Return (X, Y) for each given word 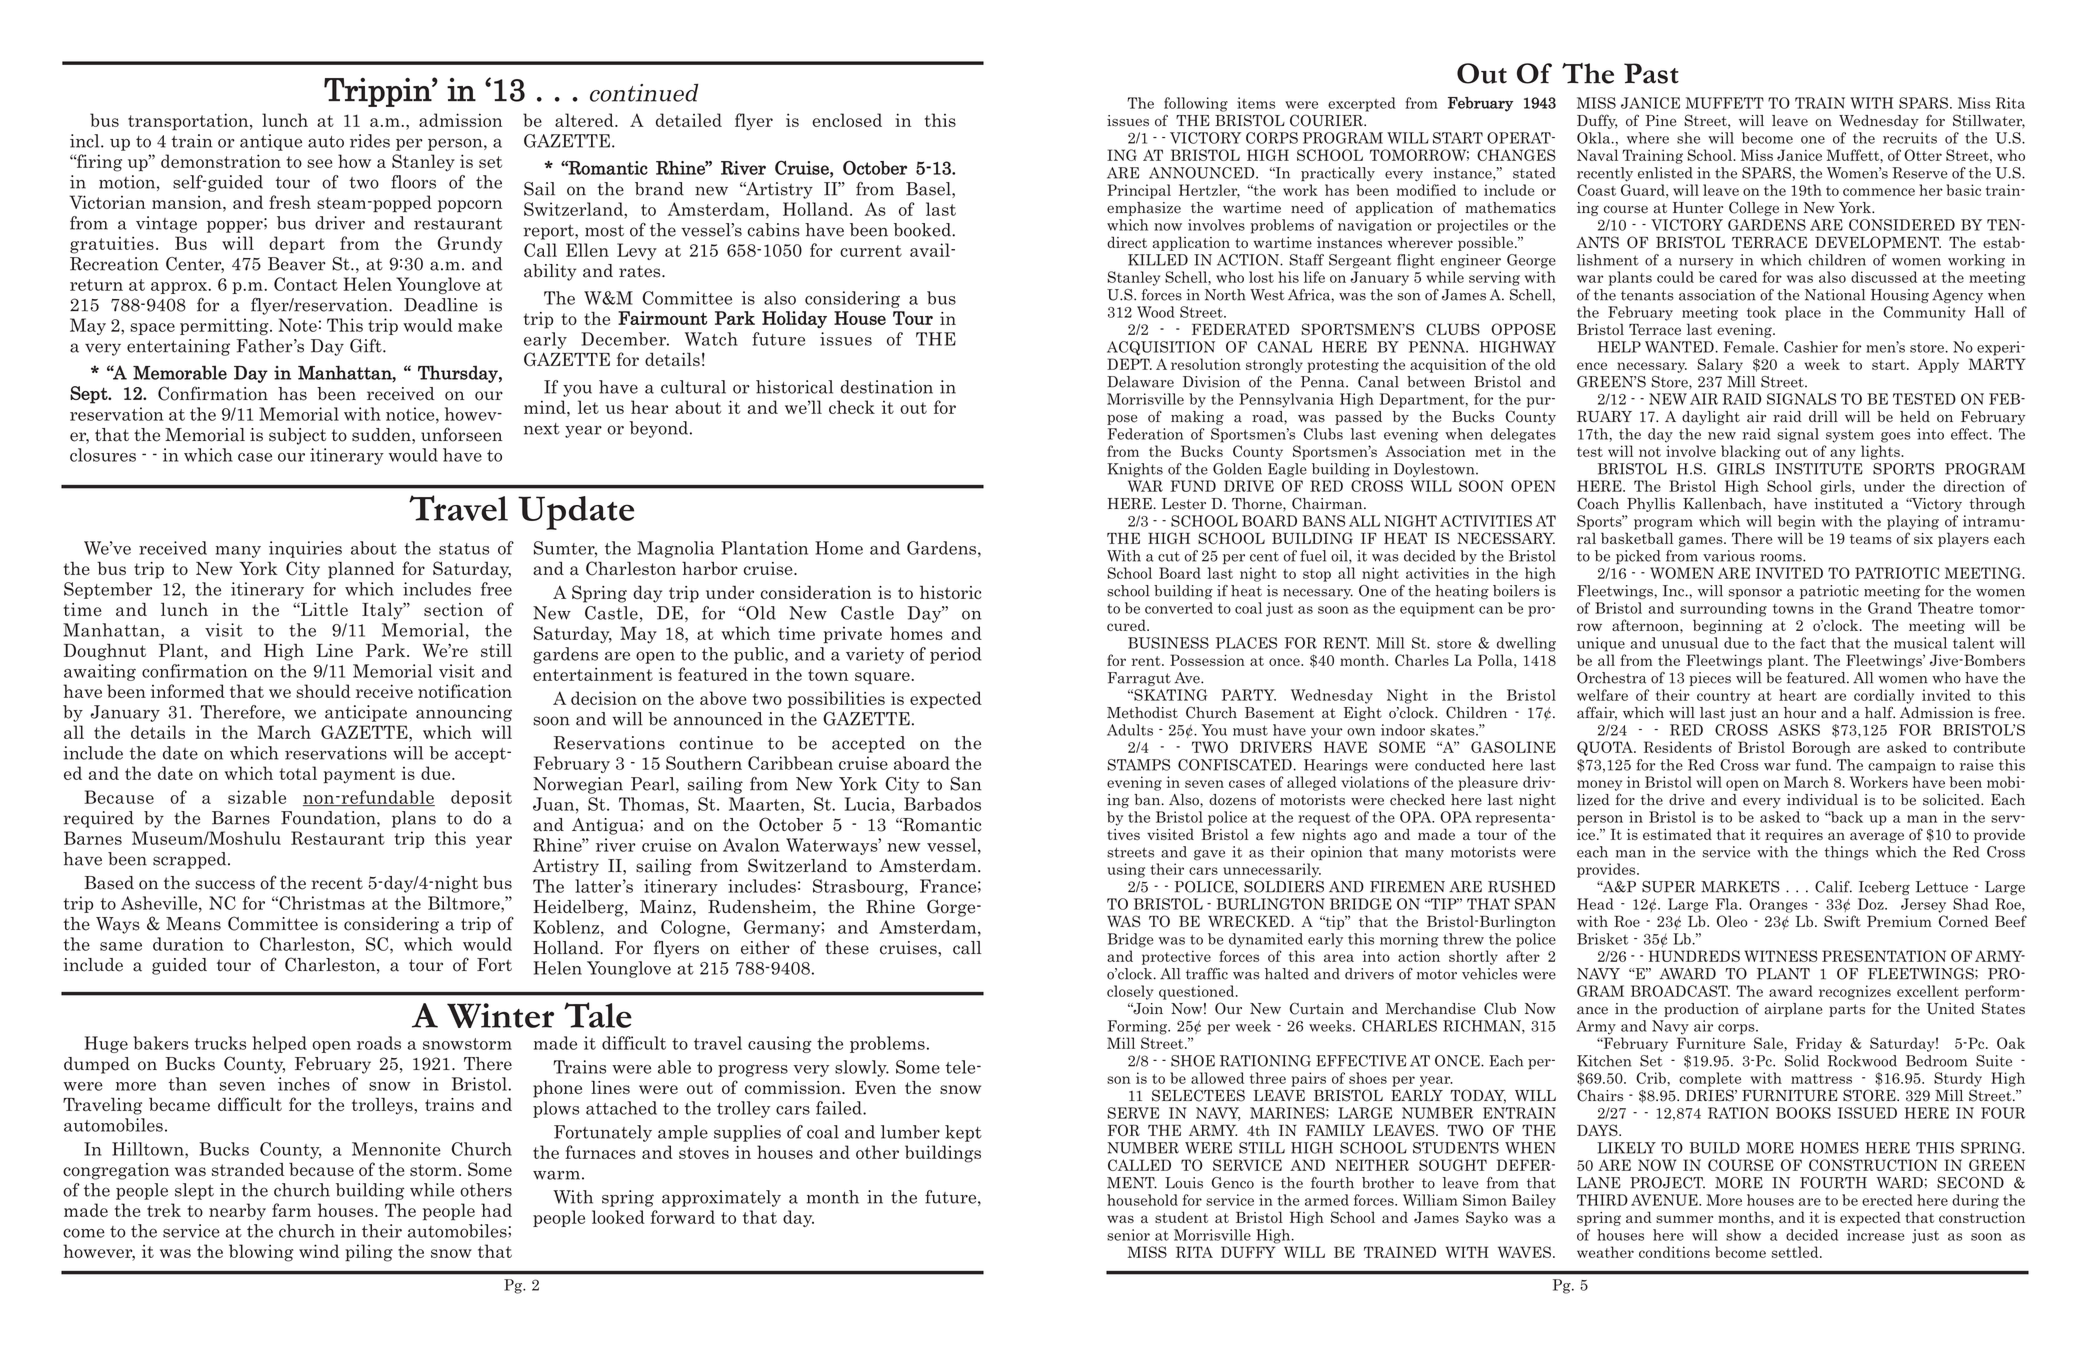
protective (1176, 957)
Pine (1661, 121)
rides (370, 141)
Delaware (1140, 382)
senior (1128, 1235)
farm (291, 1210)
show (1743, 1235)
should (323, 691)
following (1196, 104)
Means (193, 924)
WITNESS (1781, 956)
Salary (1720, 365)
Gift (367, 346)
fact (1813, 643)
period (955, 655)
